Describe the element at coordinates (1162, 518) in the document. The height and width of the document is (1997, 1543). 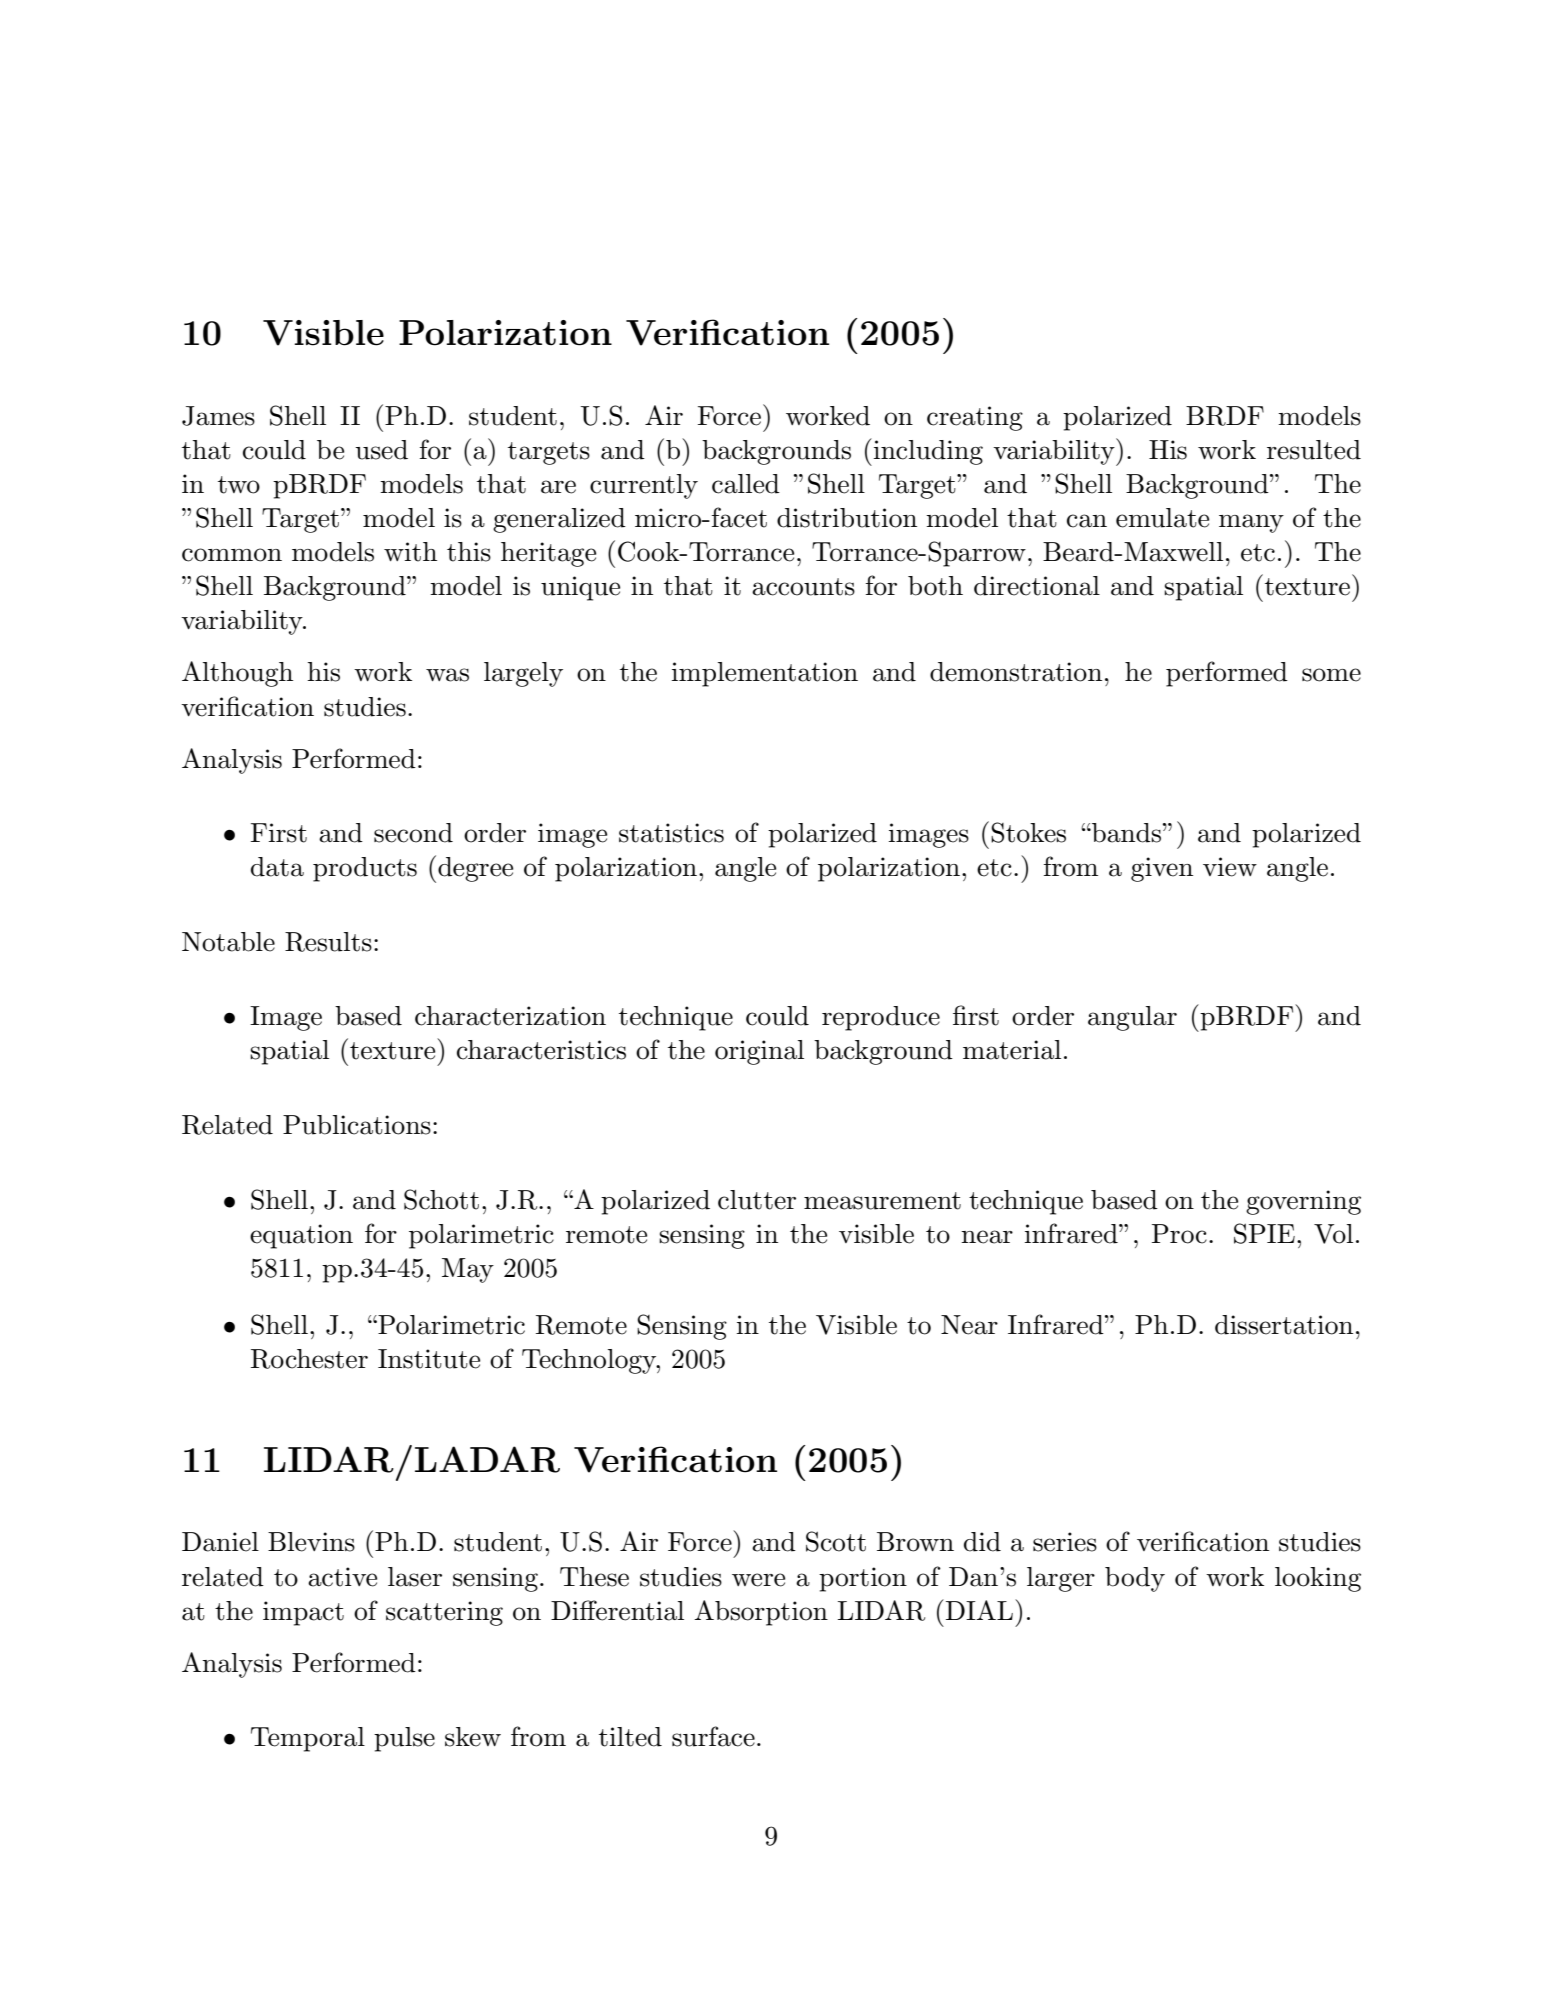
I see `emulate` at that location.
